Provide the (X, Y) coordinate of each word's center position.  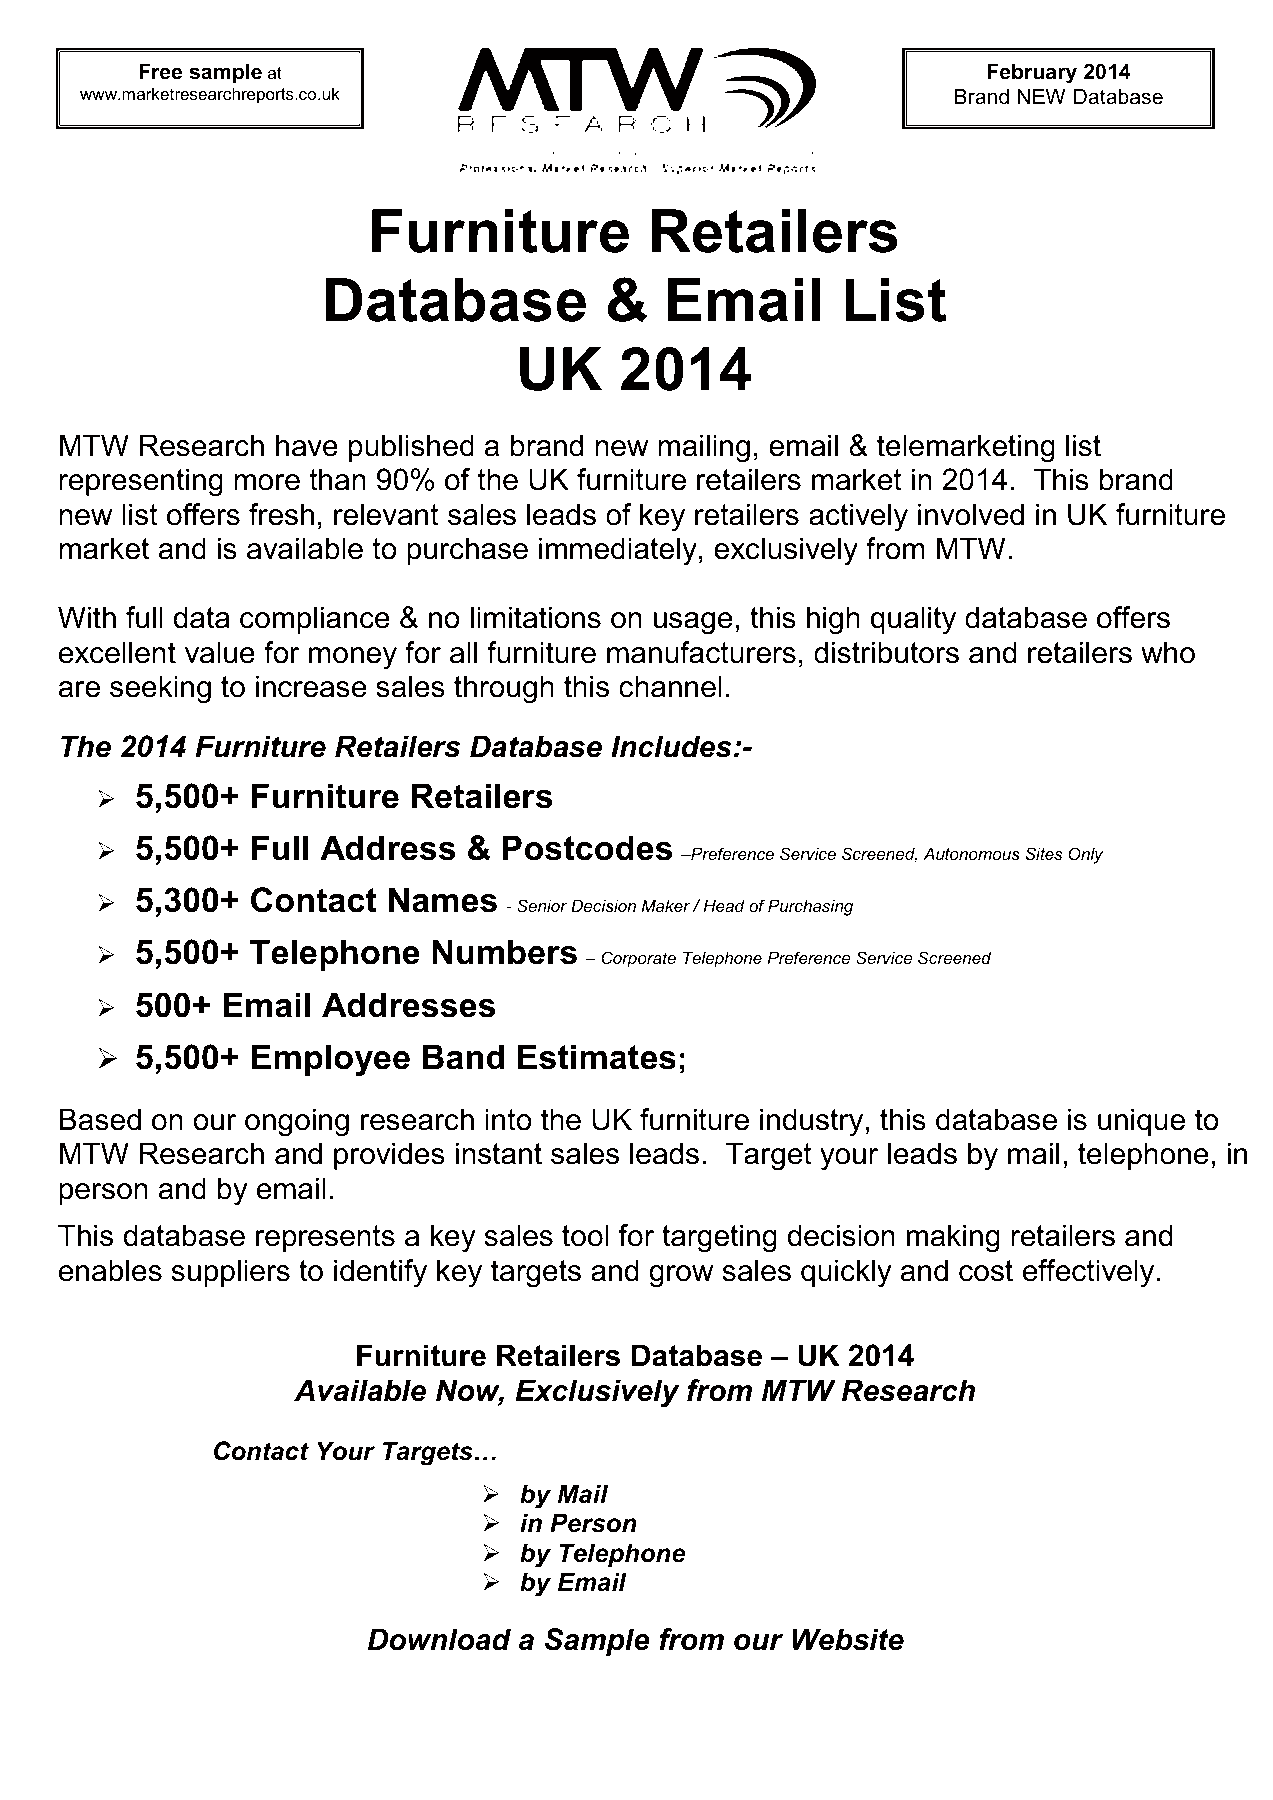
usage (693, 623)
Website (848, 1639)
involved (971, 514)
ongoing (297, 1122)
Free (160, 71)
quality (913, 620)
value (220, 652)
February (1032, 73)
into (508, 1119)
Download (439, 1639)
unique (1141, 1122)
